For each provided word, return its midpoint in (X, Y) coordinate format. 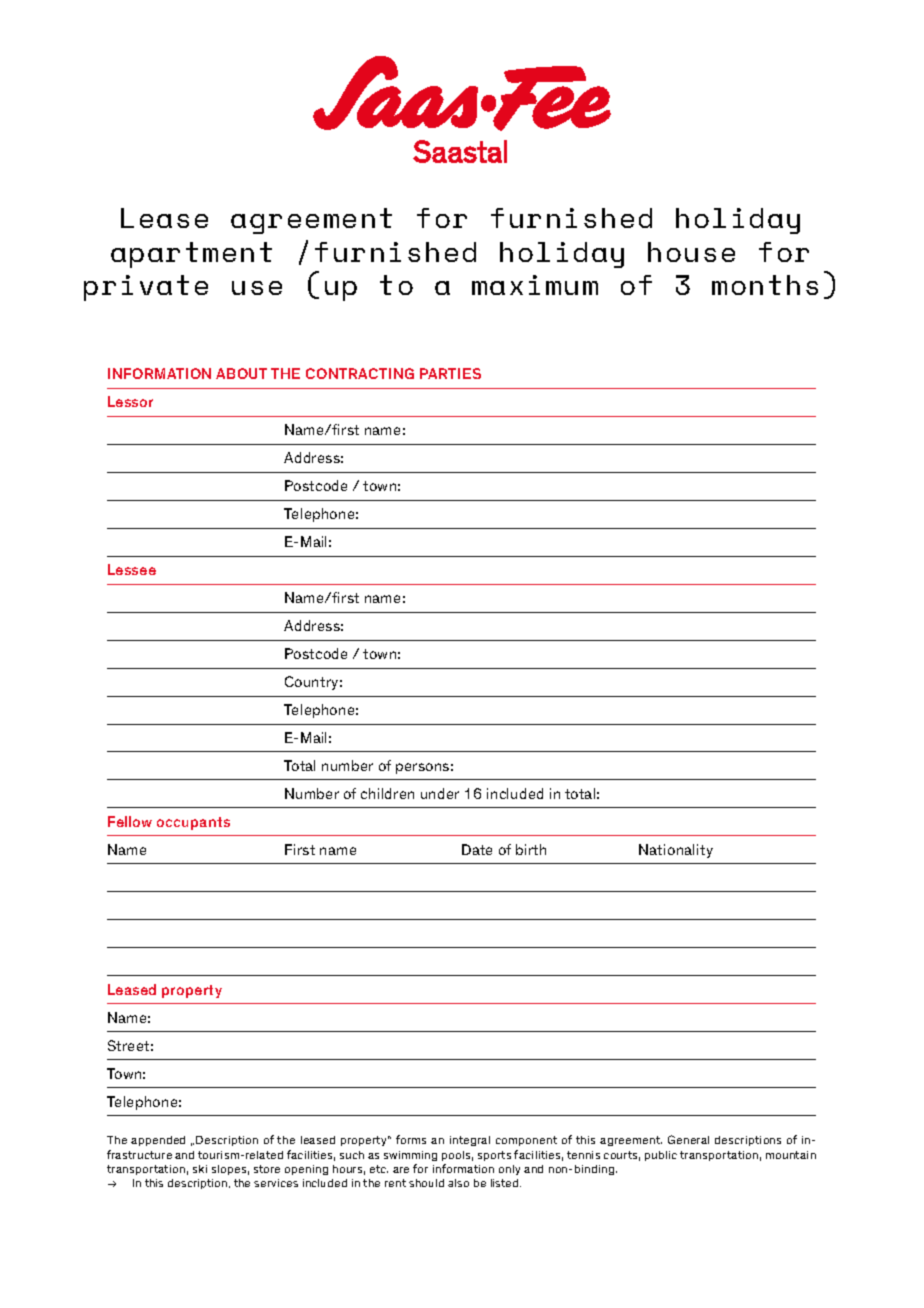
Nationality (676, 851)
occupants (193, 823)
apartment (191, 255)
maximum (535, 285)
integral (470, 1141)
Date (477, 849)
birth (531, 849)
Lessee (132, 569)
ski (200, 1169)
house (691, 252)
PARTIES (450, 373)
